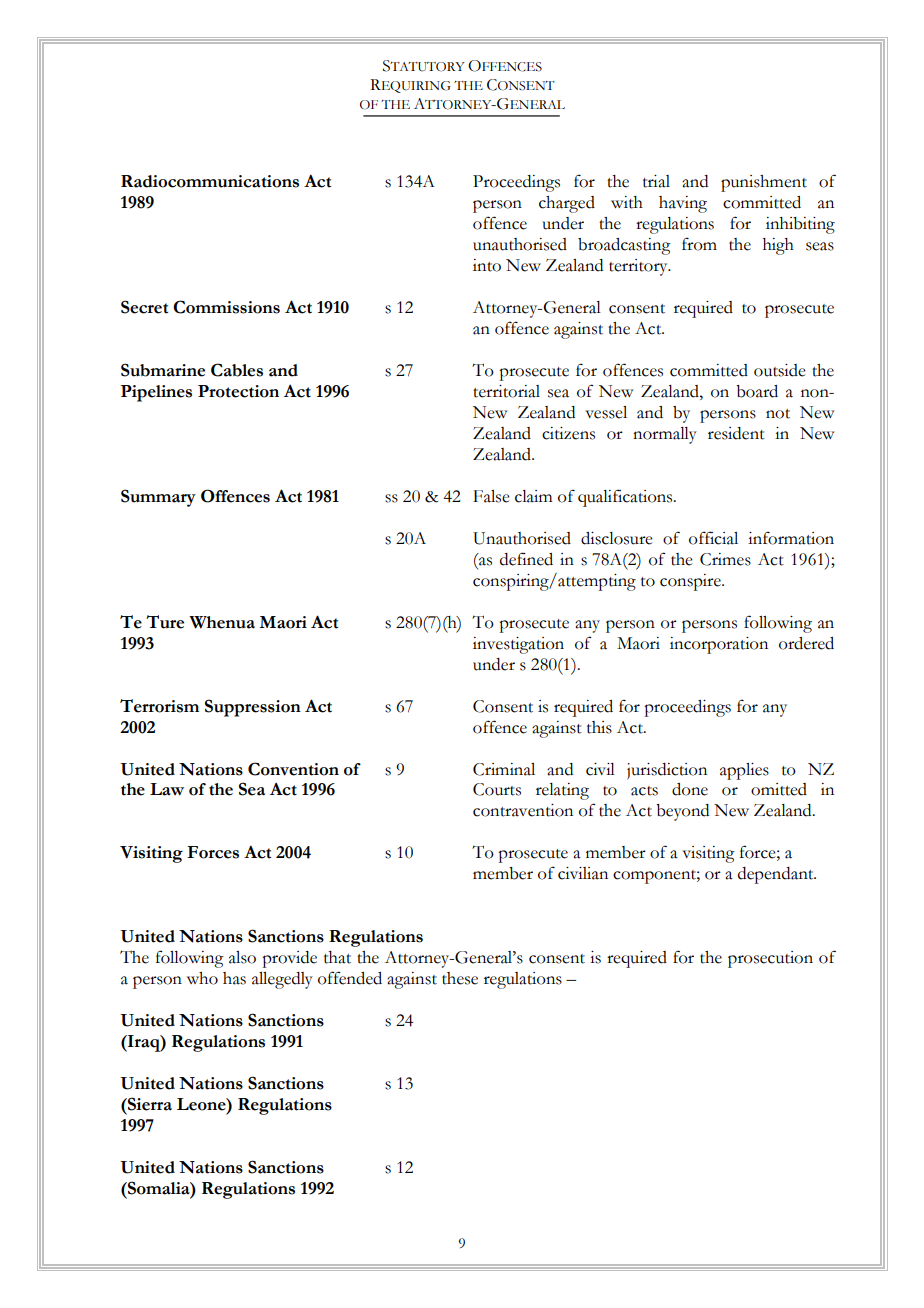 Image resolution: width=924 pixels, height=1308 pixels. I want to click on applies, so click(744, 771).
